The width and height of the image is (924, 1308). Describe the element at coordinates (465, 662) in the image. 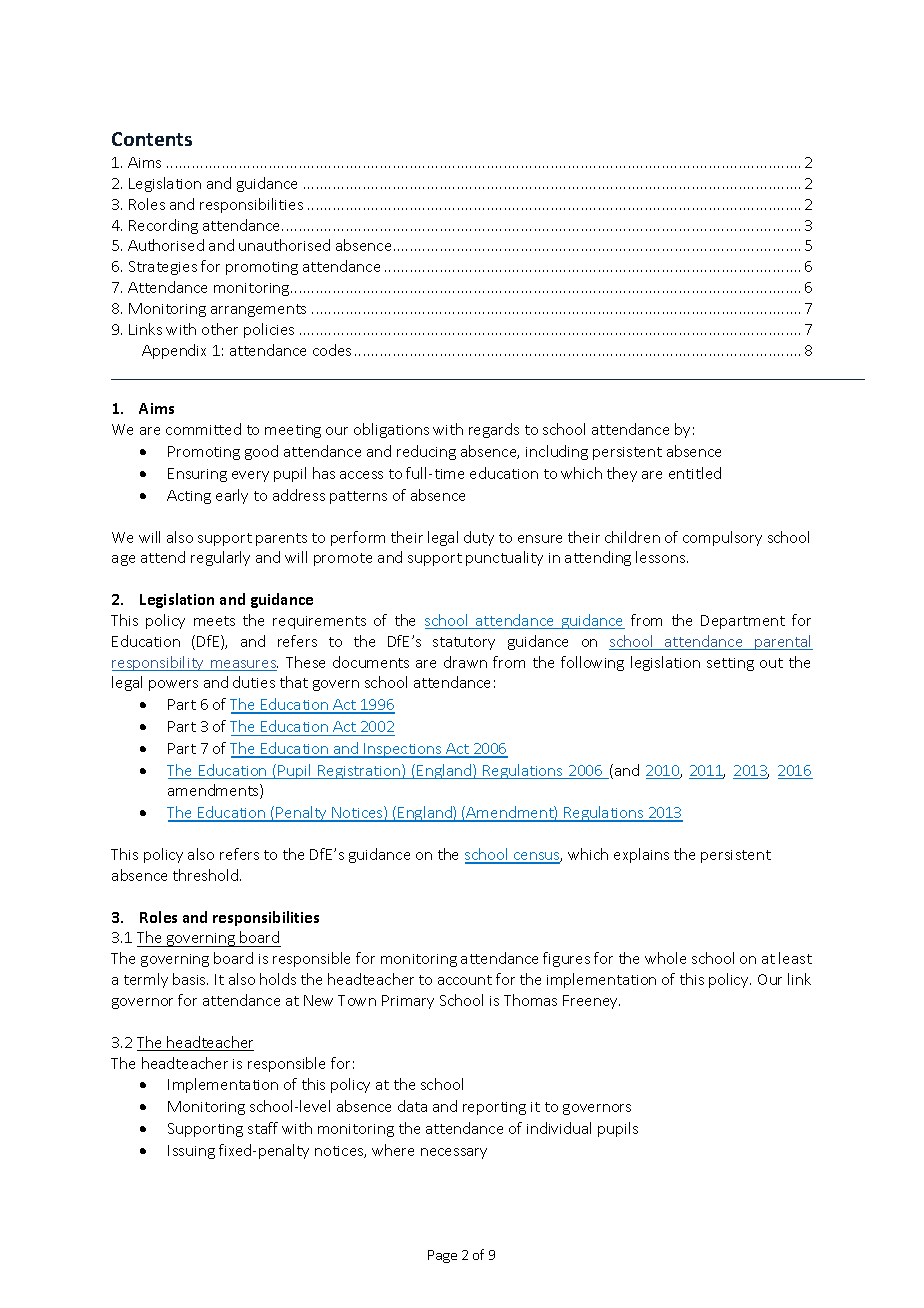

I see `drawn` at that location.
